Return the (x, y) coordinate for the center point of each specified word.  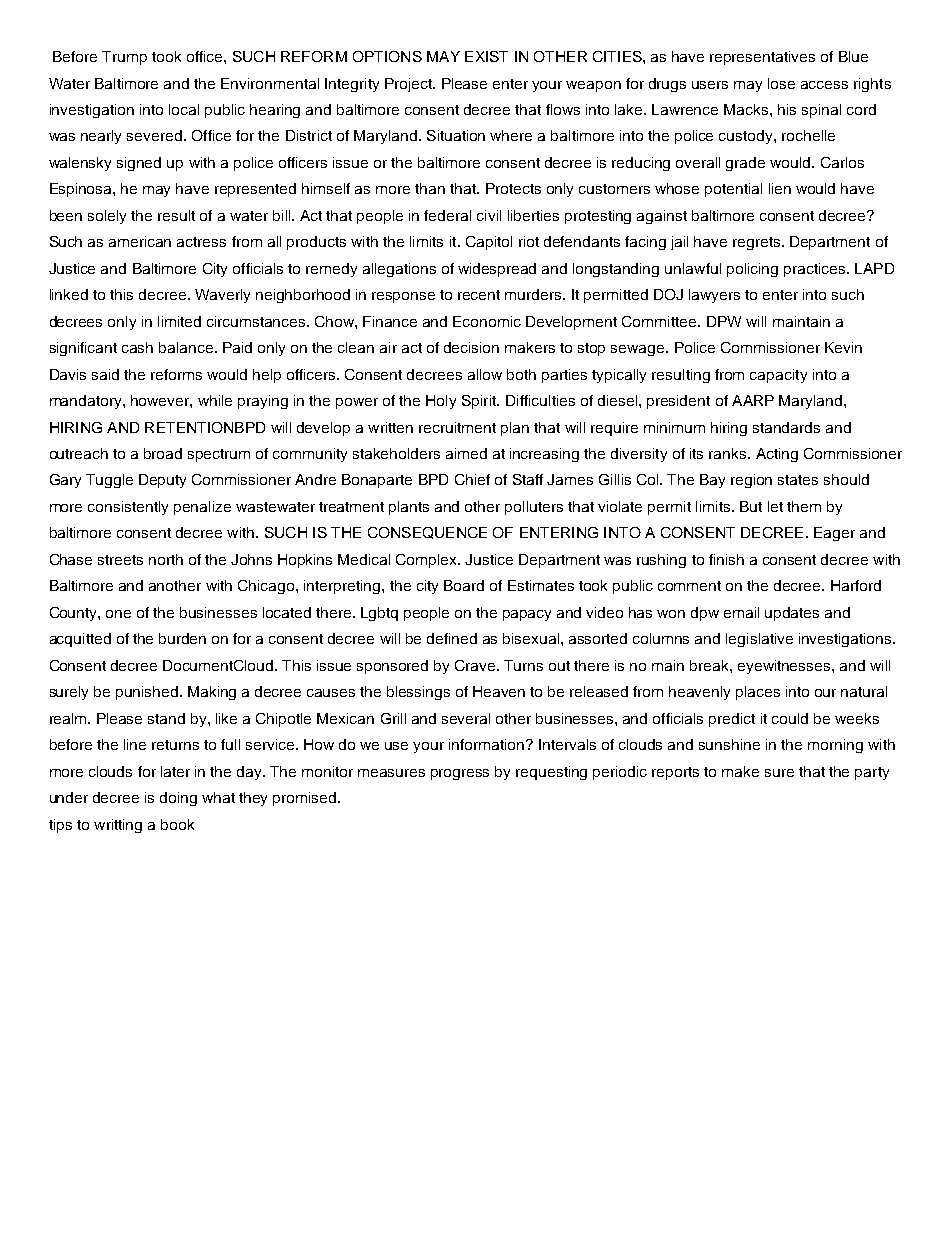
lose (781, 83)
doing (178, 799)
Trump (124, 58)
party (872, 773)
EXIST (486, 56)
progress (460, 774)
